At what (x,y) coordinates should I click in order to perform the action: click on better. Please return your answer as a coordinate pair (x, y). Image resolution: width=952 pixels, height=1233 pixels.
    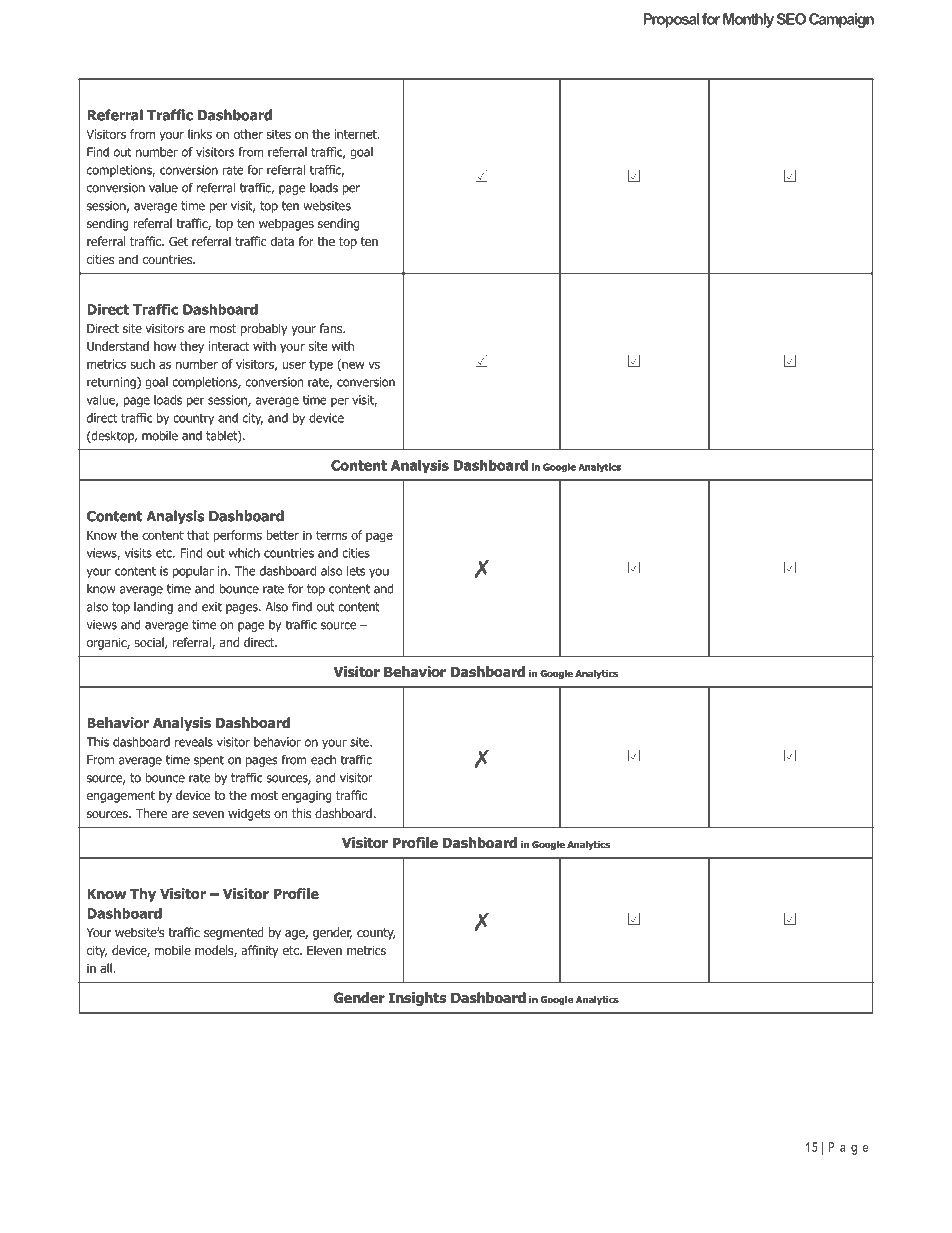
    Looking at the image, I should click on (283, 535).
